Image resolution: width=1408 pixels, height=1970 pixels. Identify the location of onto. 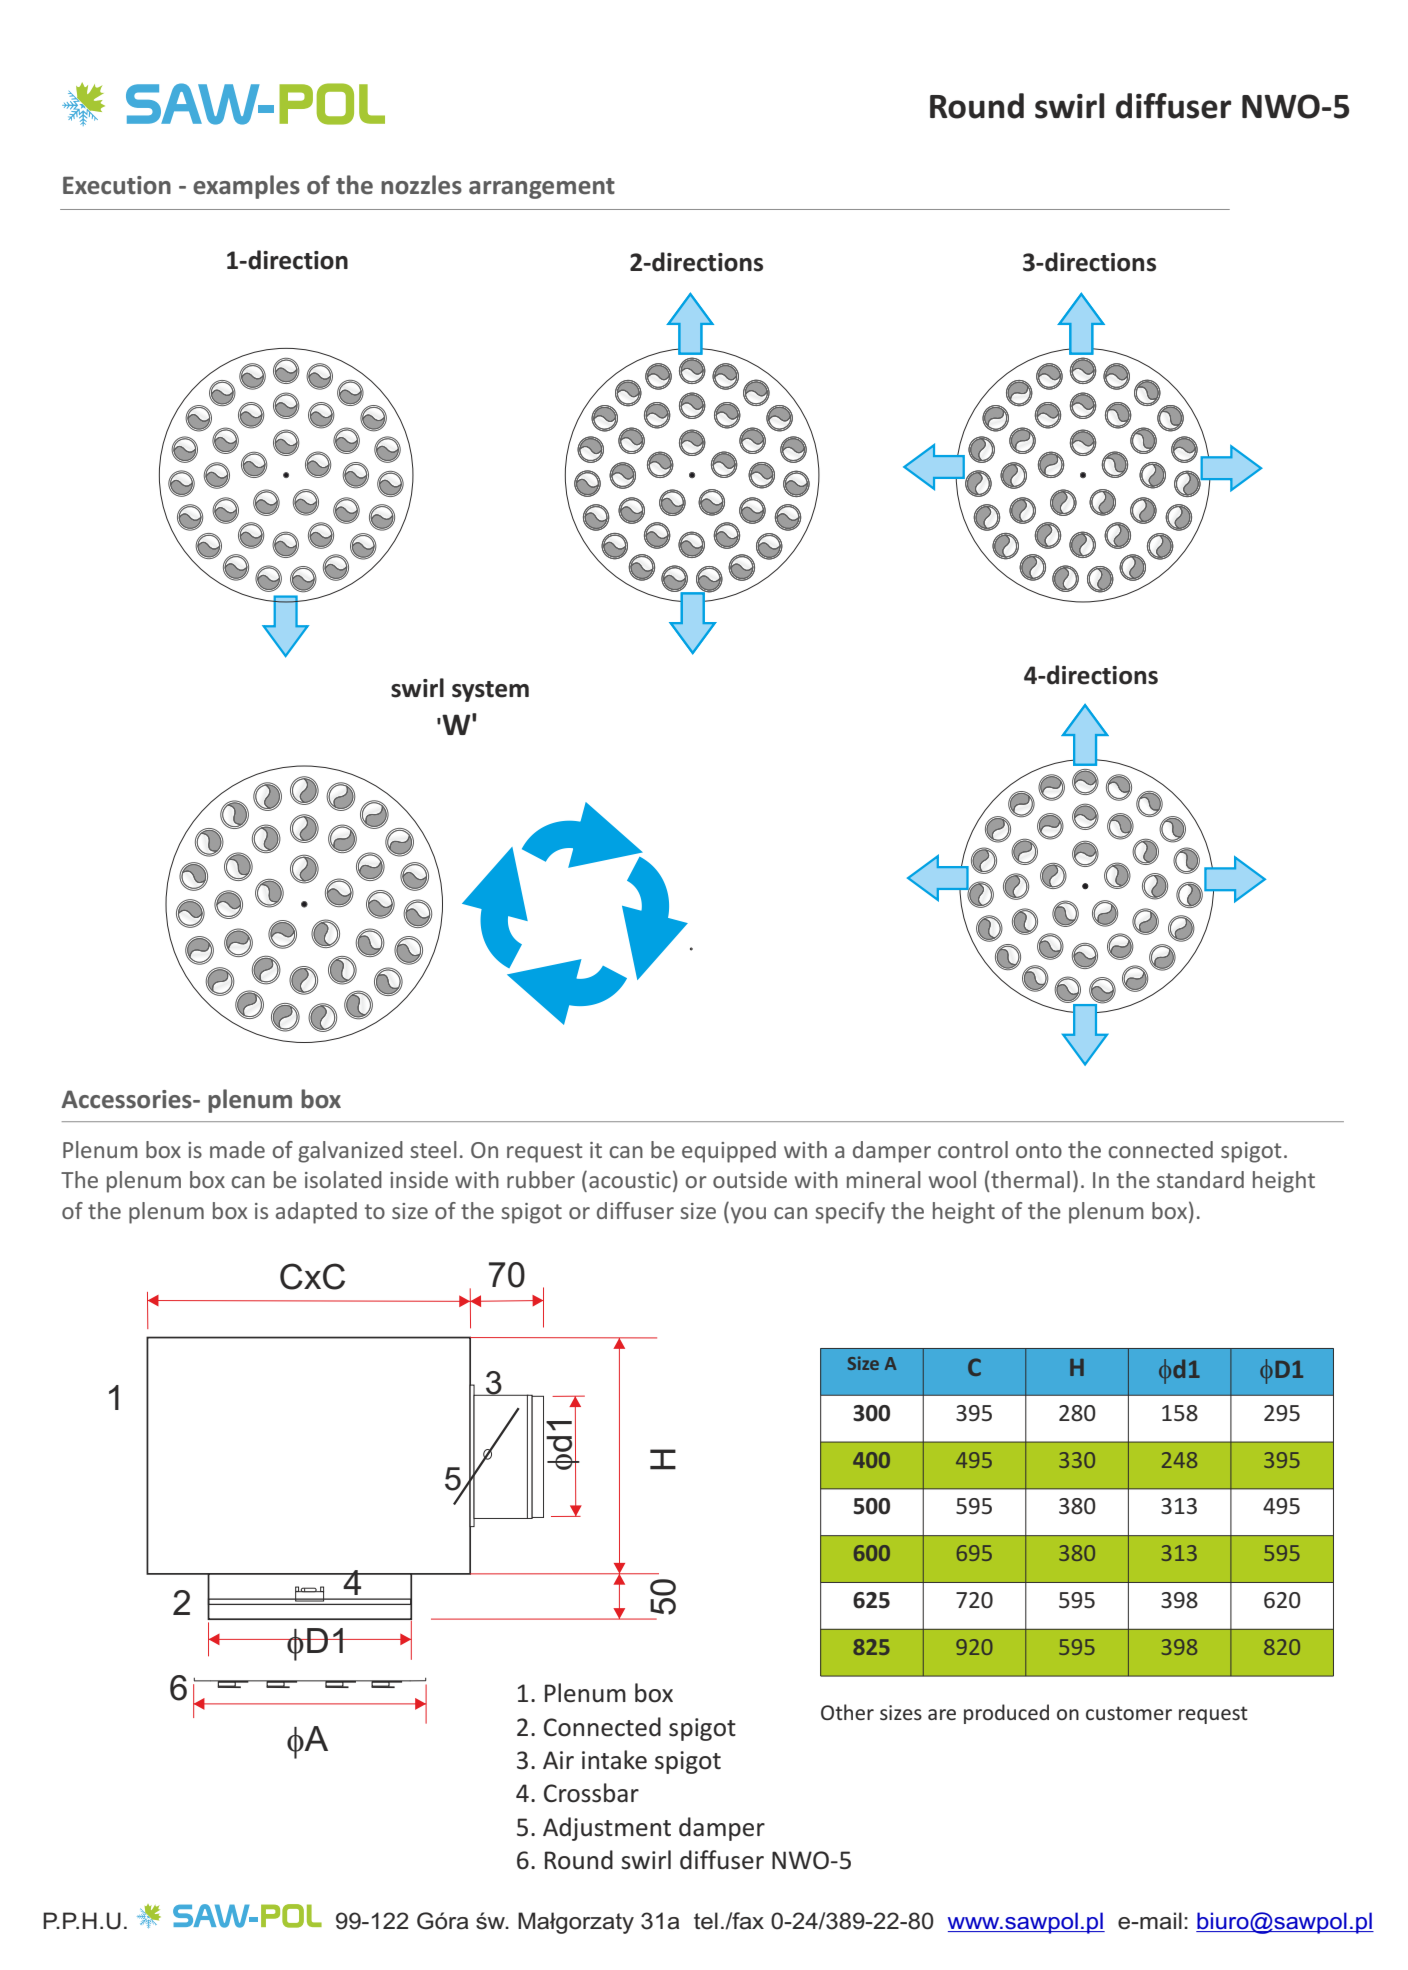
(1039, 1150).
